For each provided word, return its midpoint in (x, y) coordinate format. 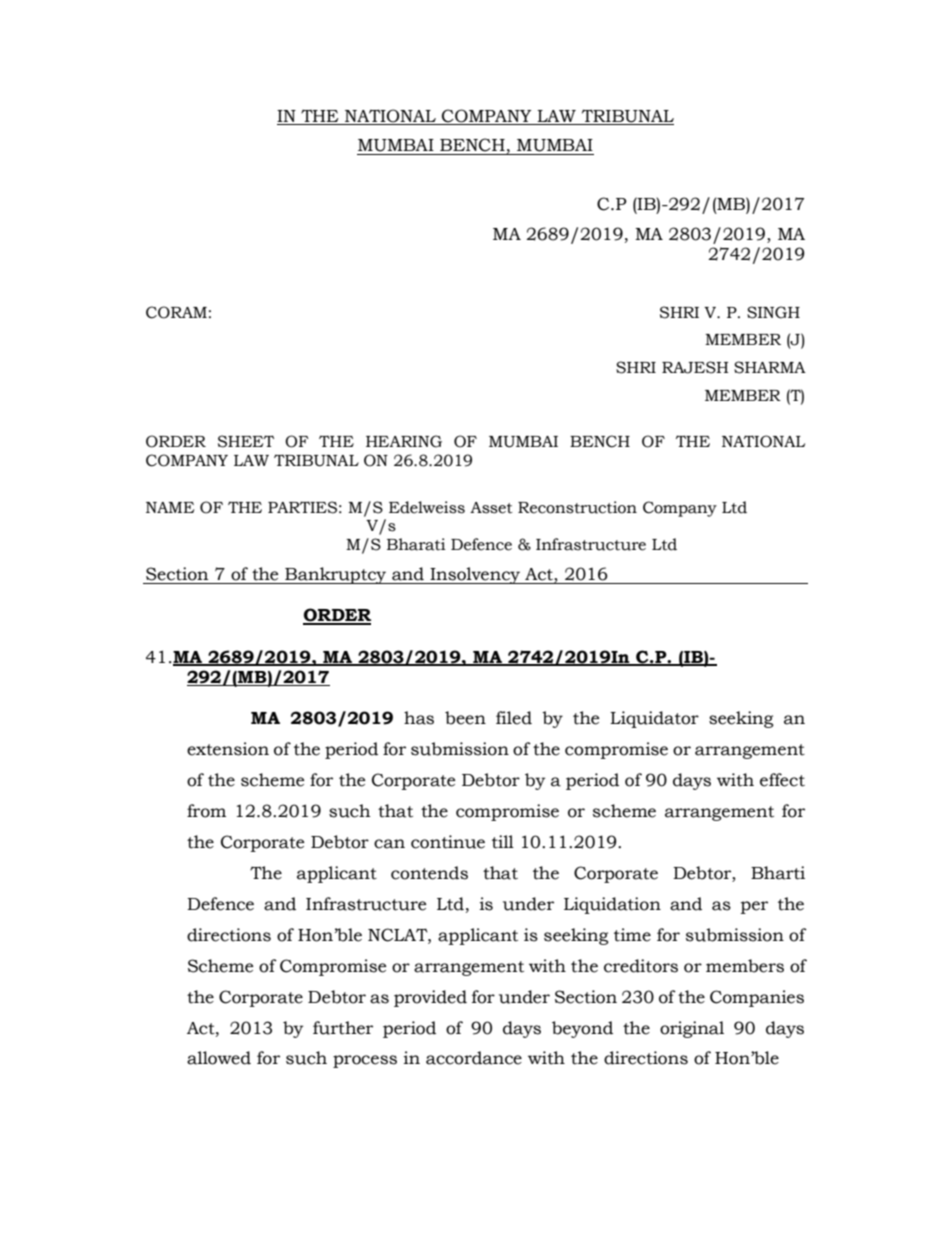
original (692, 1029)
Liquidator (654, 719)
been (465, 718)
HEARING (404, 441)
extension (228, 749)
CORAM (176, 312)
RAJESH (695, 367)
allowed (219, 1058)
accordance (474, 1058)
